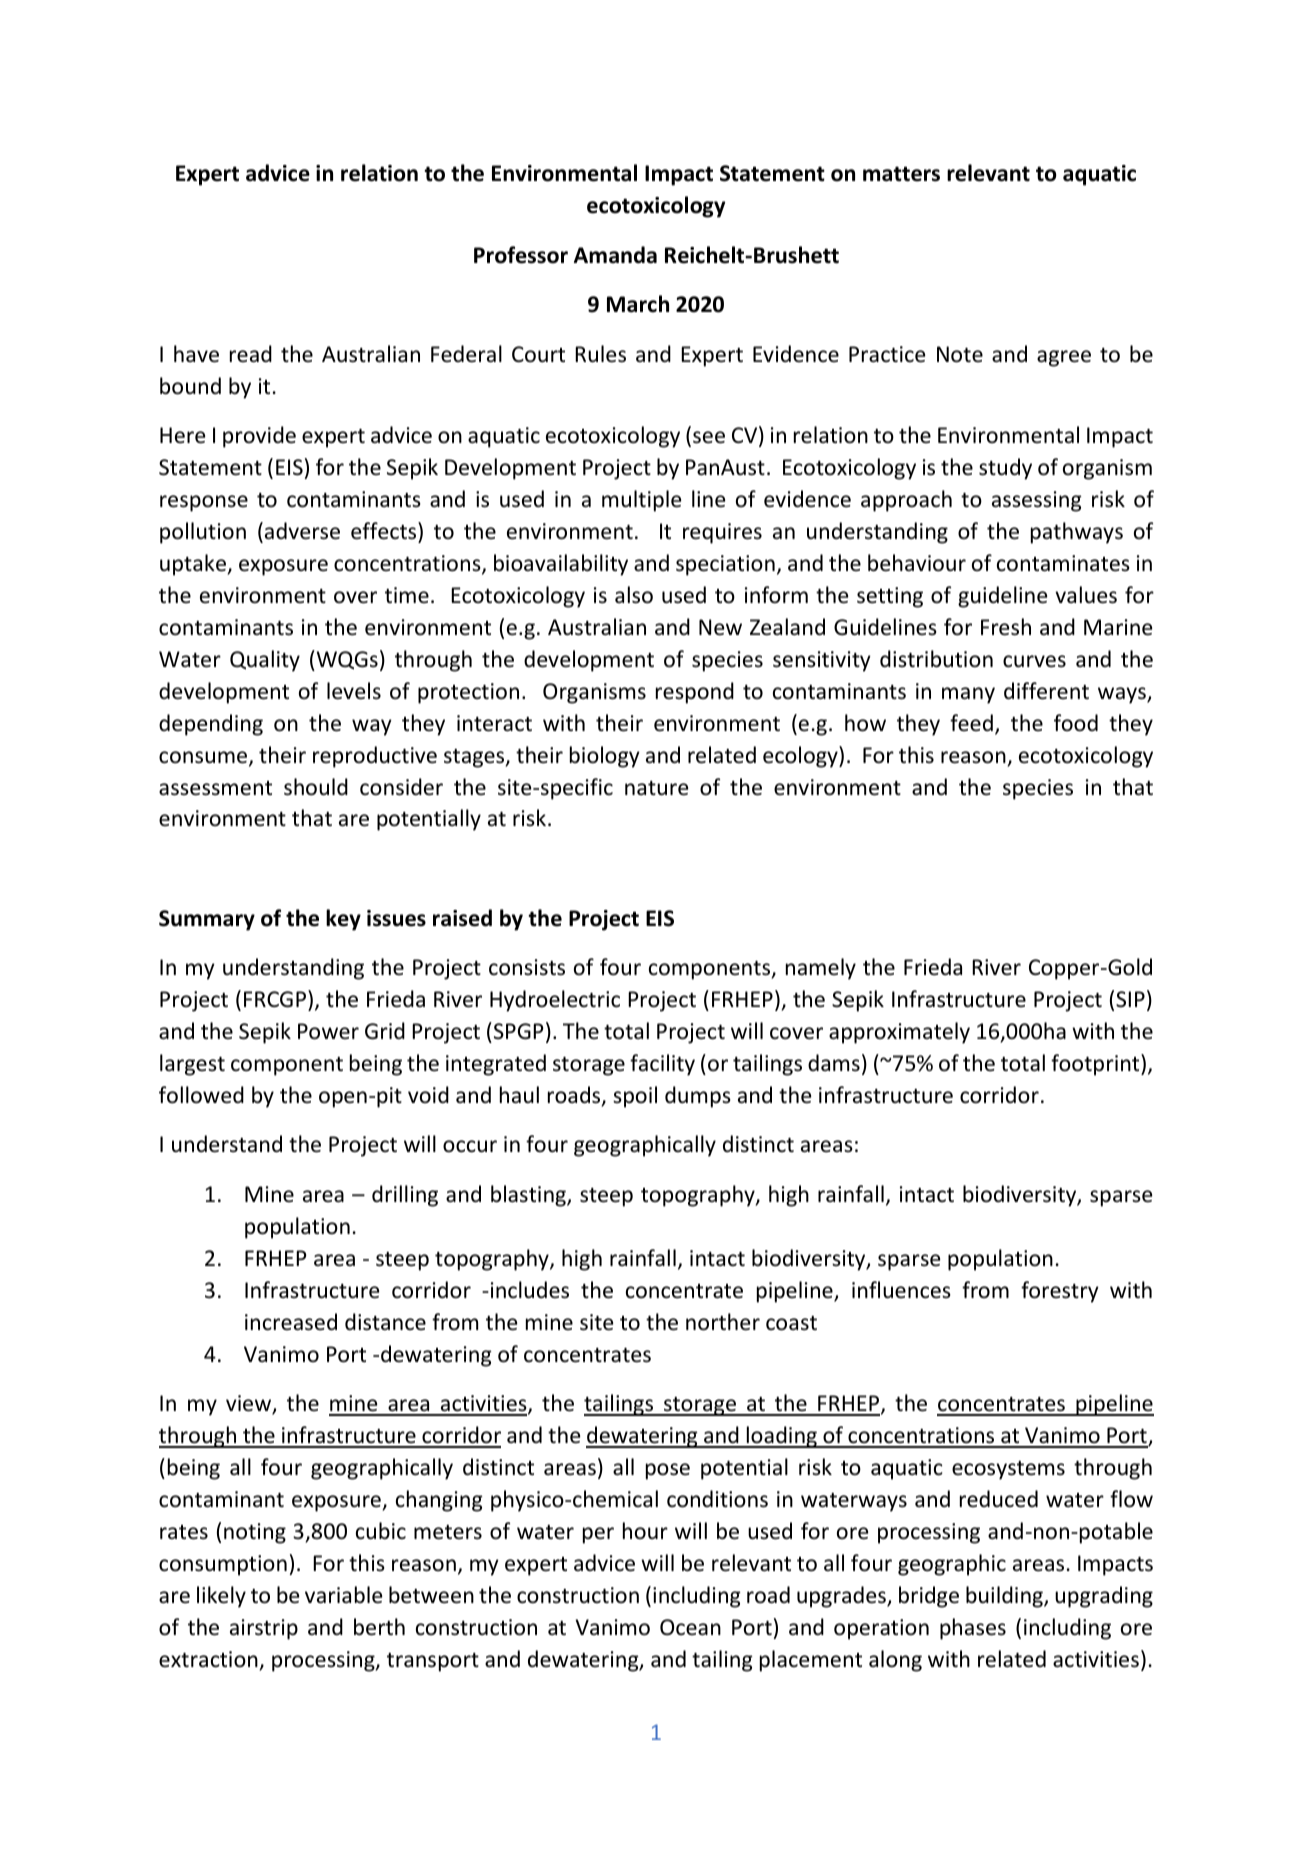 This page has height=1855, width=1312. Describe the element at coordinates (343, 920) in the page. I see `key` at that location.
